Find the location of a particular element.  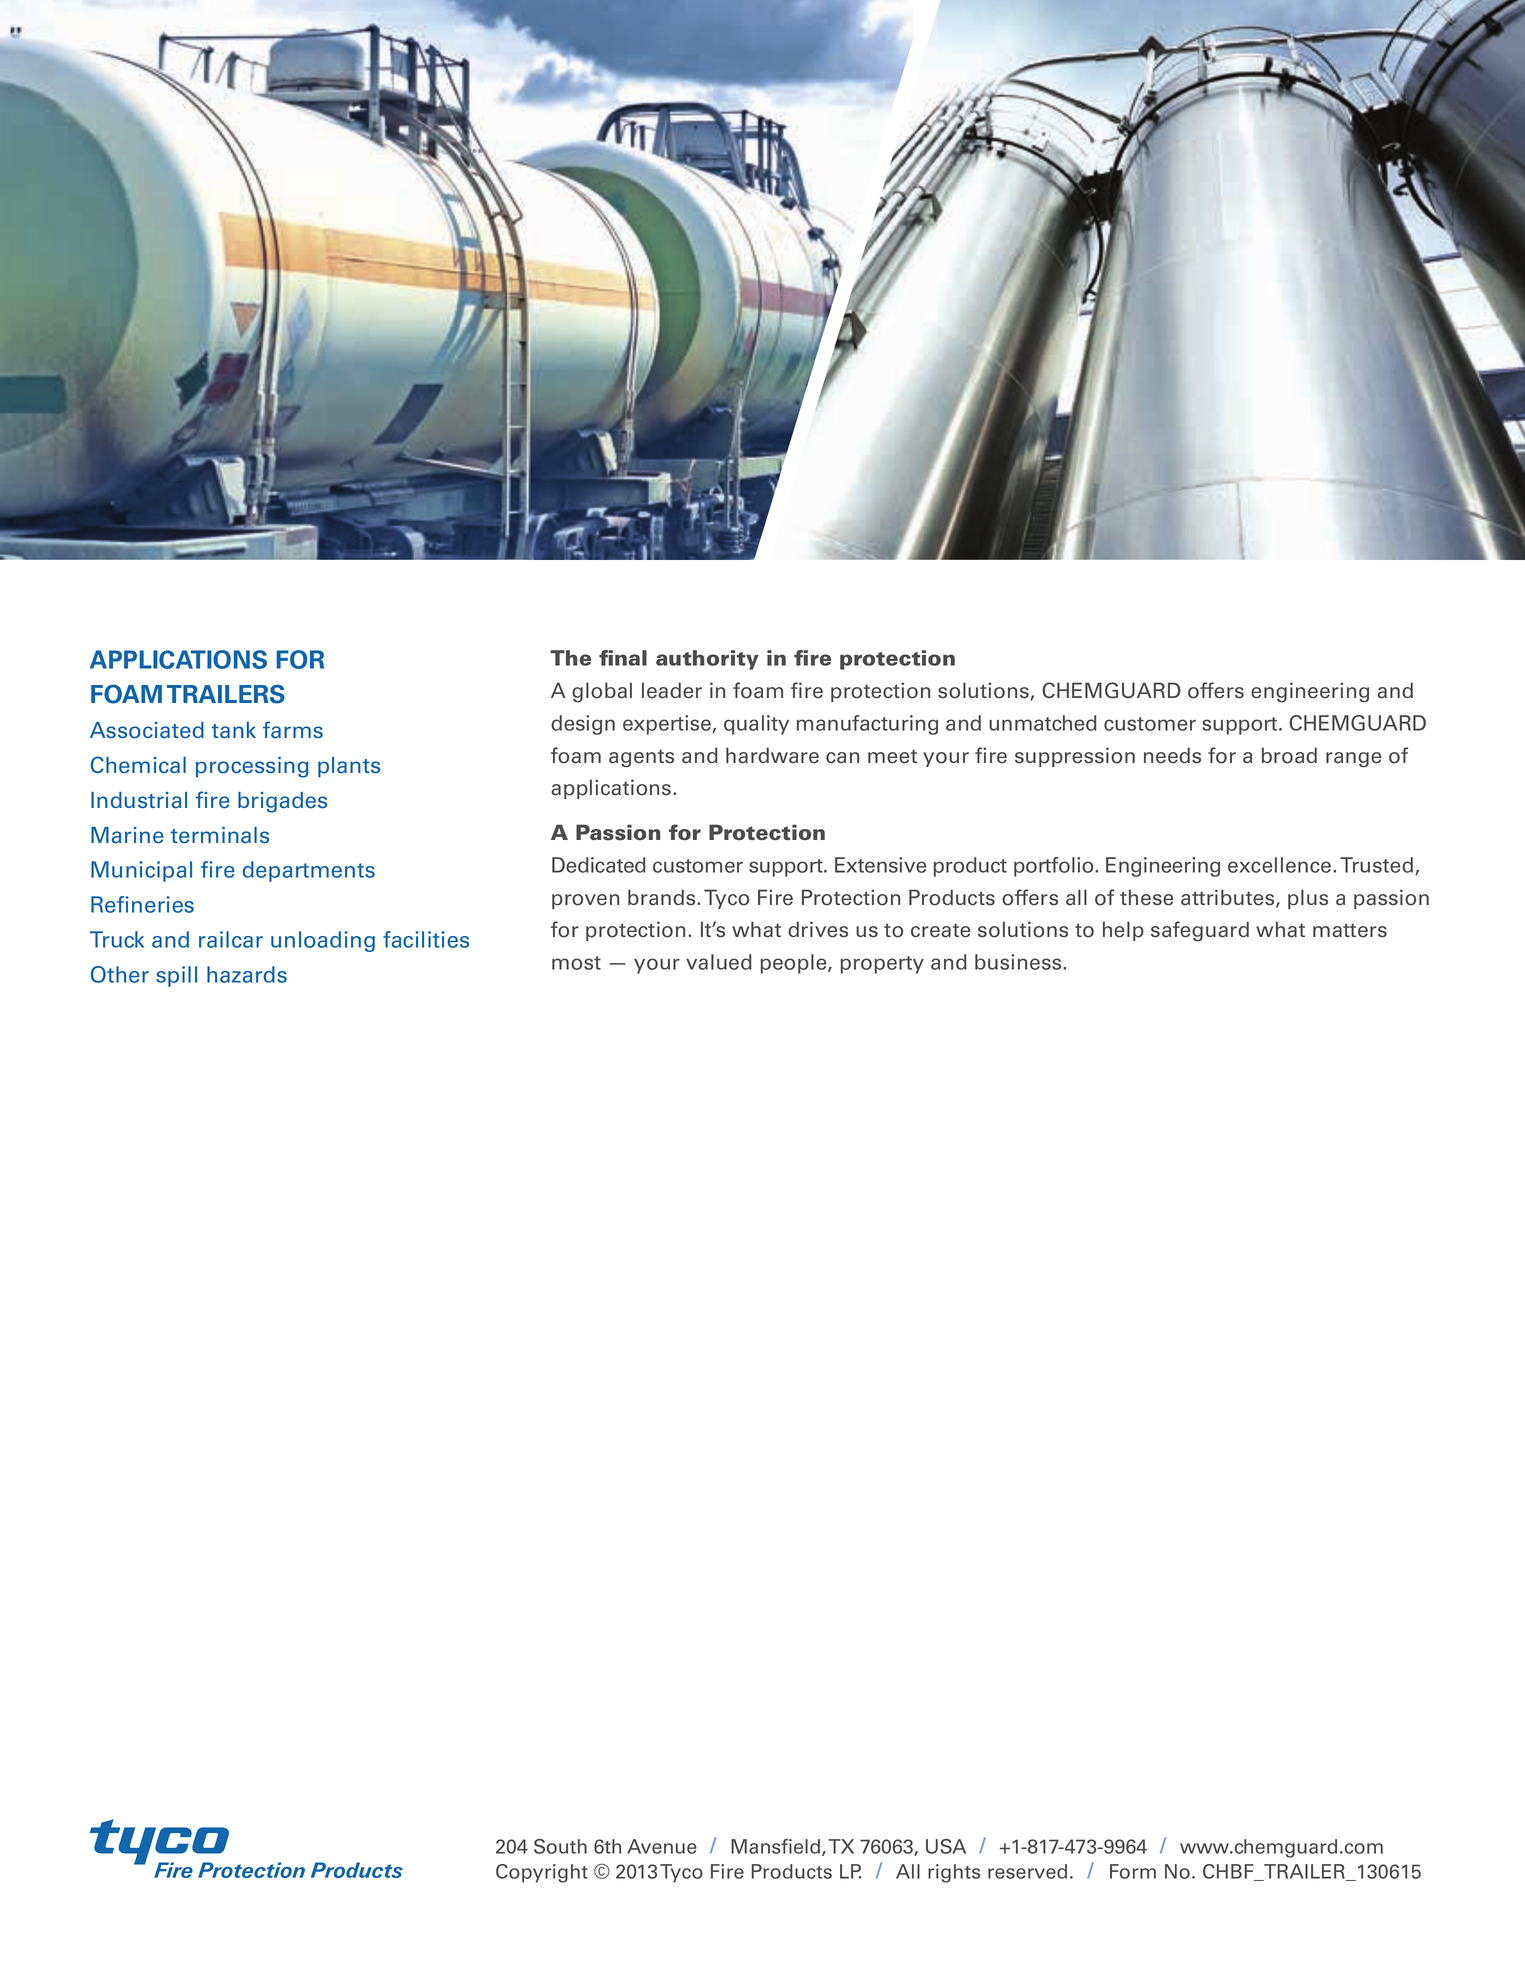

drives is located at coordinates (818, 929).
